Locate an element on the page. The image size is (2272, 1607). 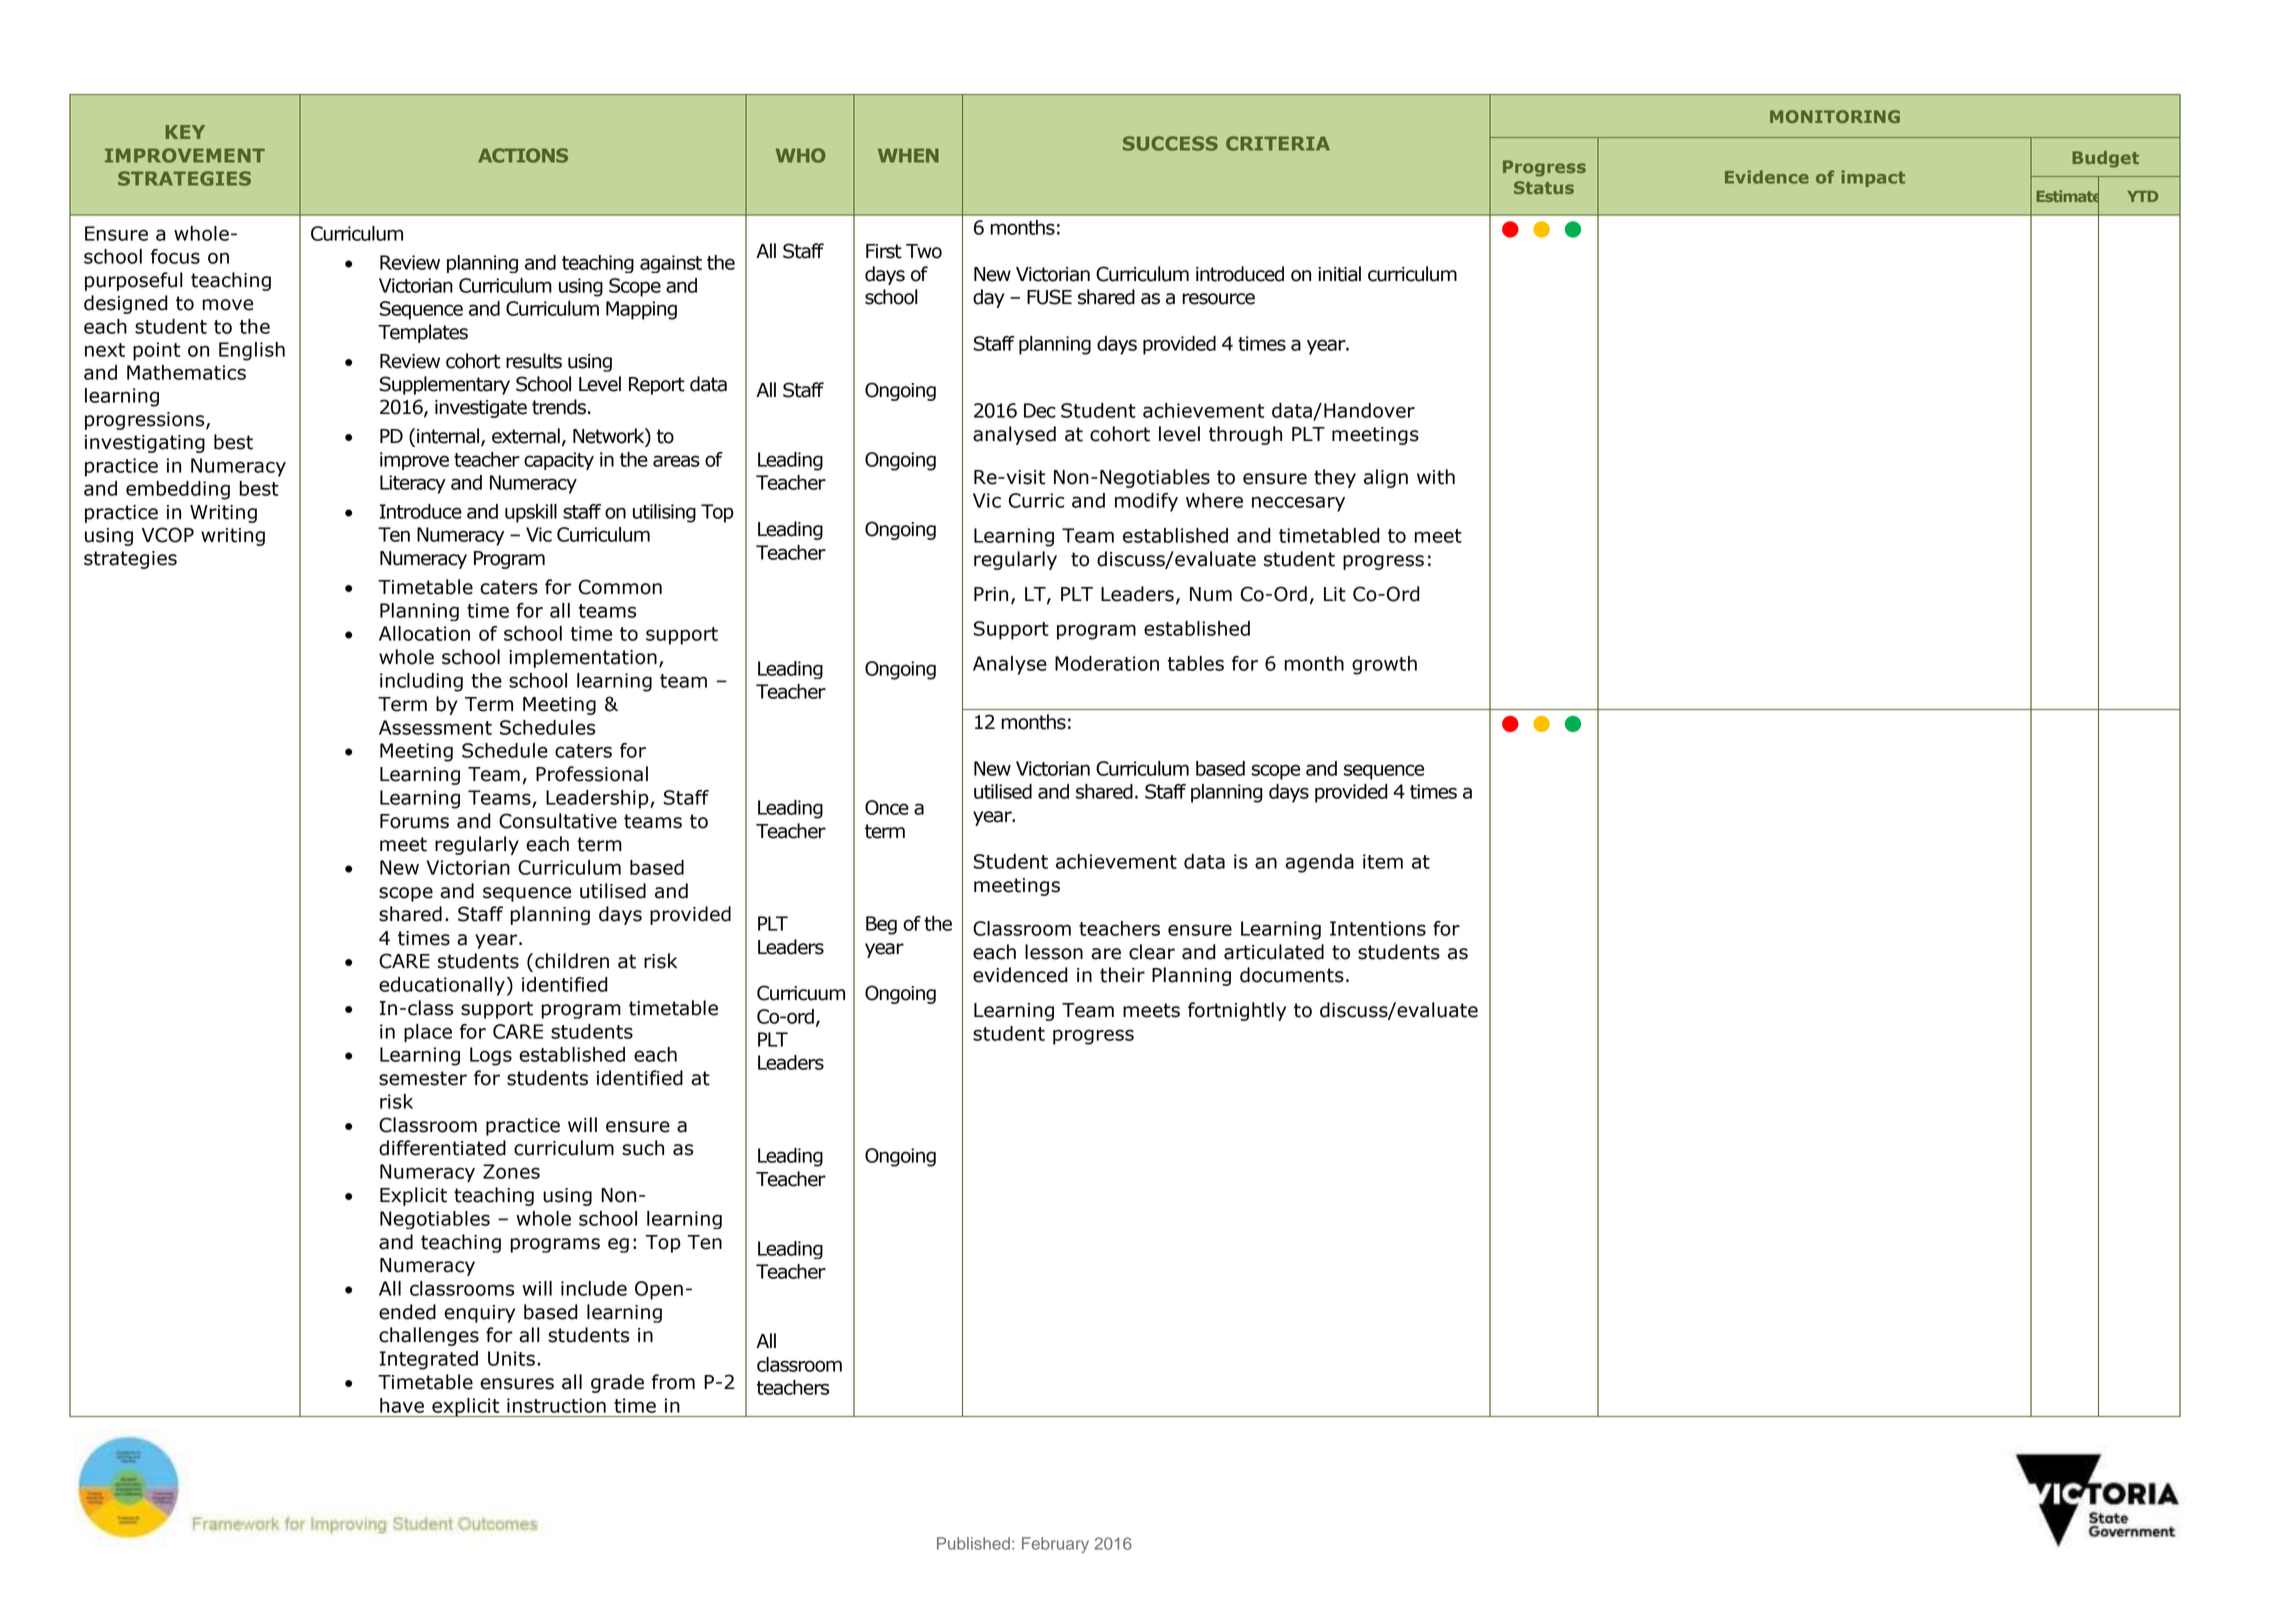
impact is located at coordinates (1873, 178).
